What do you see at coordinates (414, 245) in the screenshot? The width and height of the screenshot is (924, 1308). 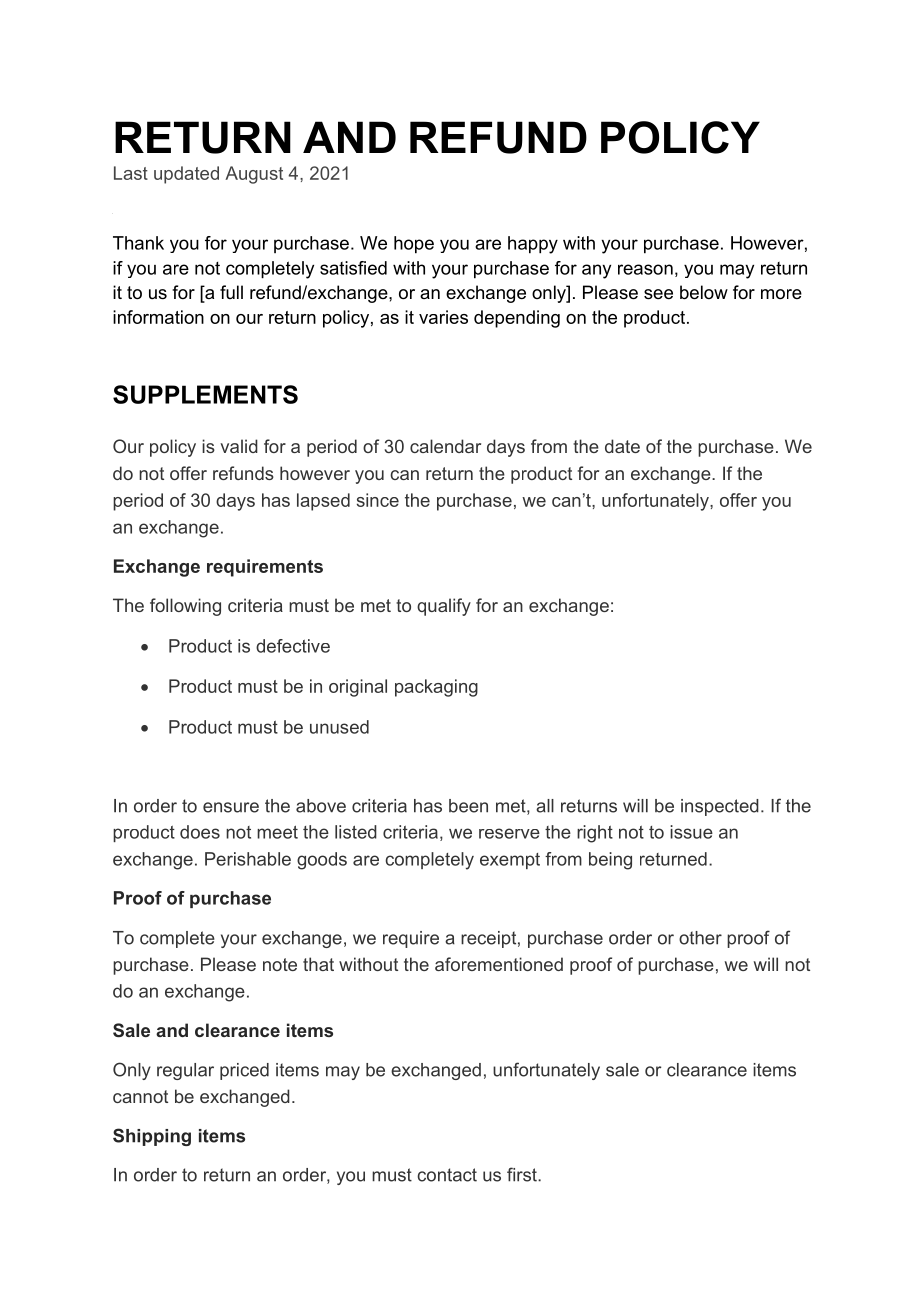 I see `hope` at bounding box center [414, 245].
